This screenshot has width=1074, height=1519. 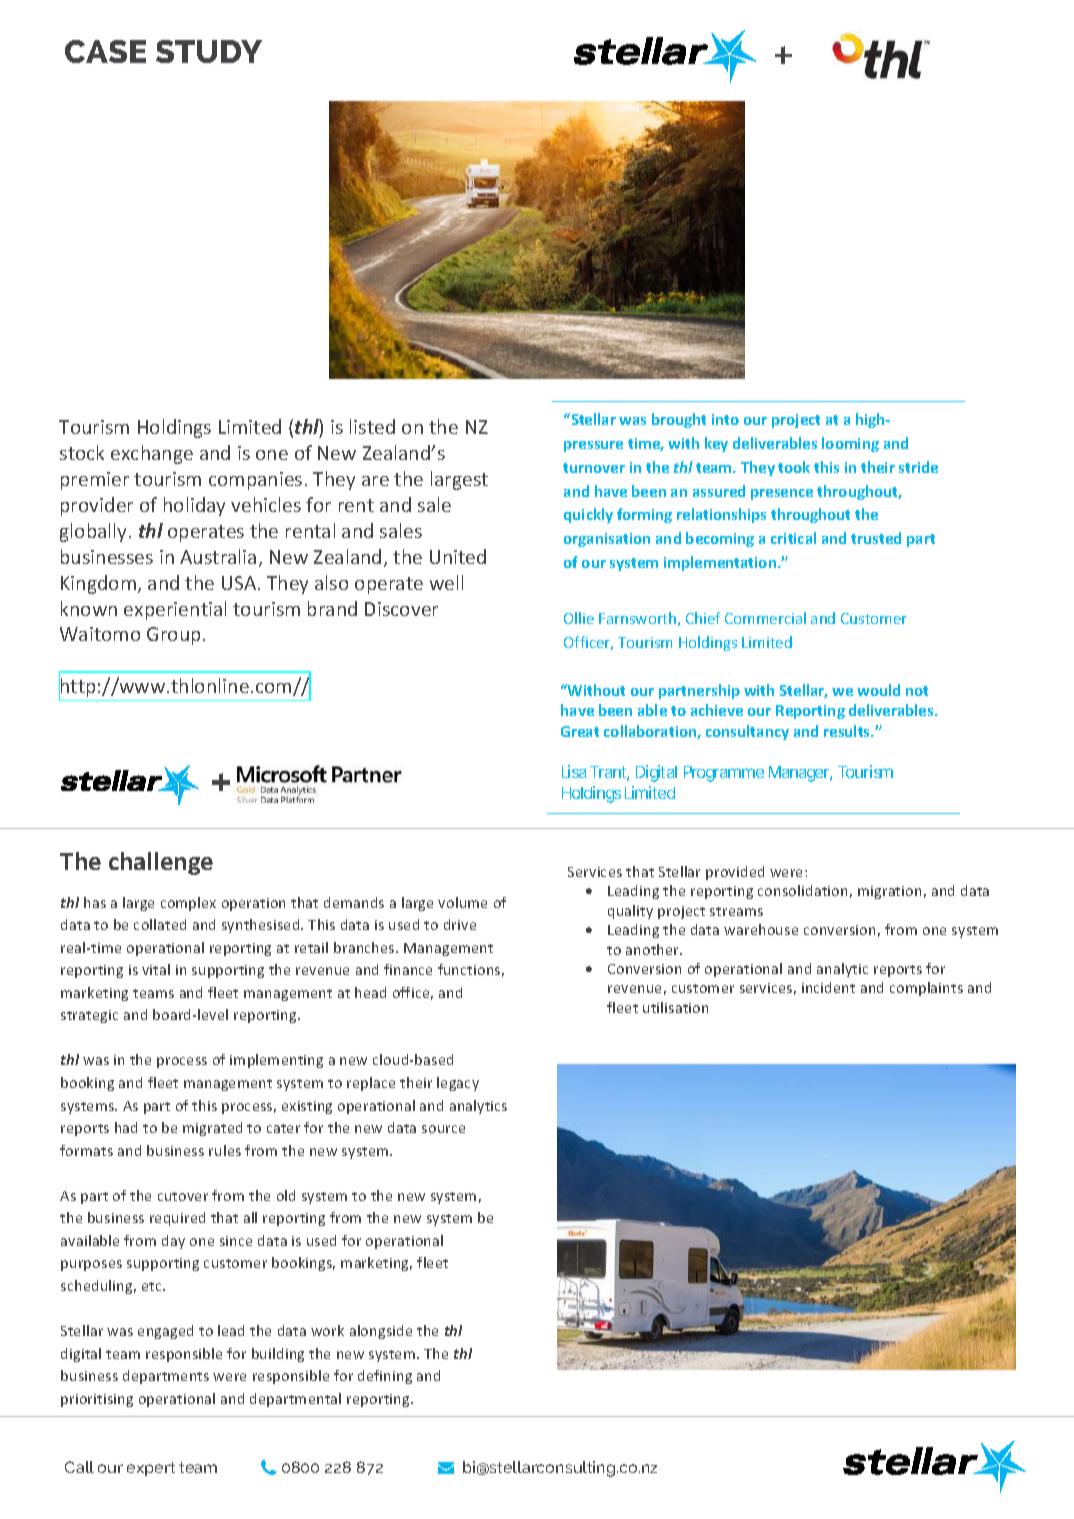 I want to click on incident, so click(x=828, y=987).
